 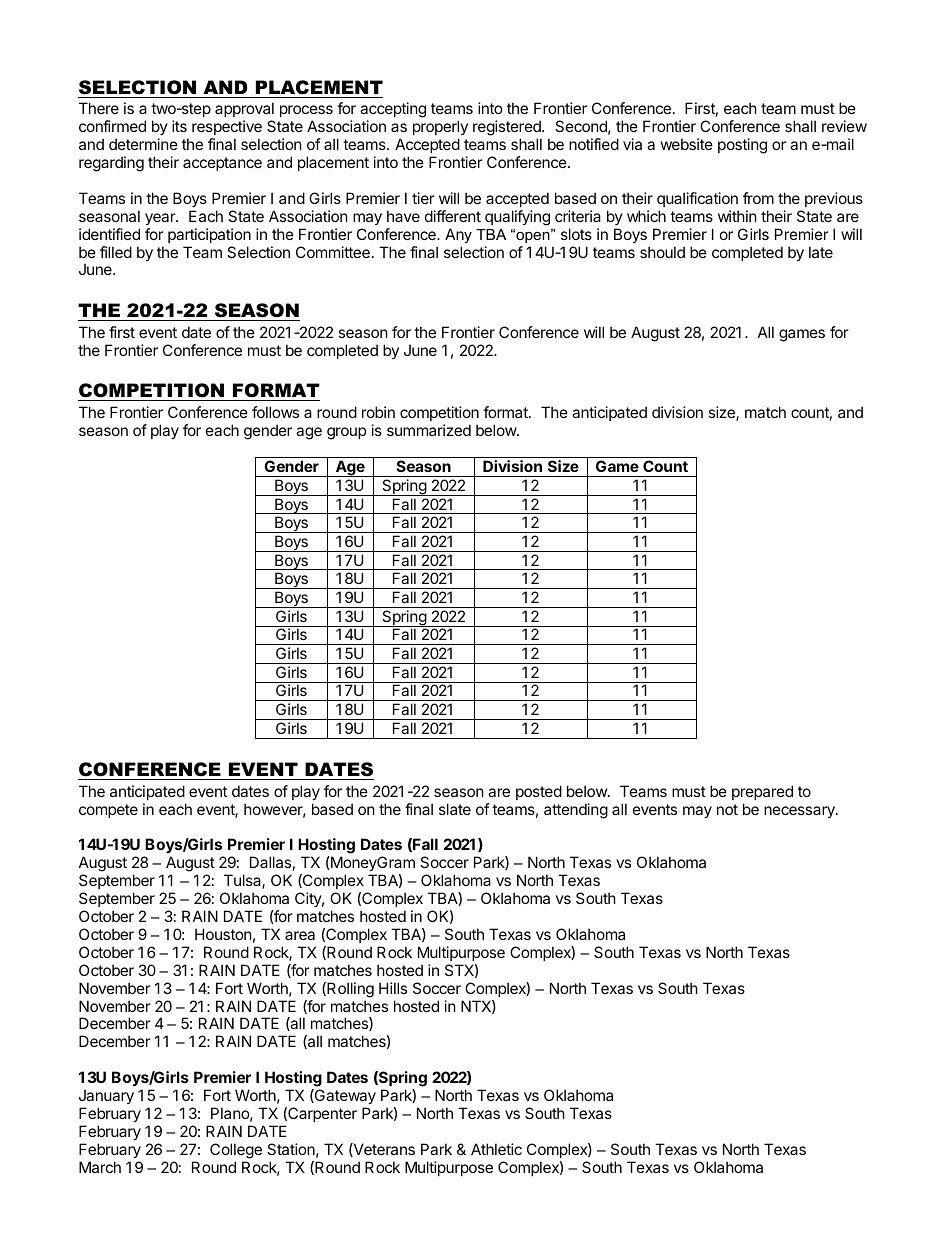 What do you see at coordinates (662, 252) in the screenshot?
I see `should` at bounding box center [662, 252].
